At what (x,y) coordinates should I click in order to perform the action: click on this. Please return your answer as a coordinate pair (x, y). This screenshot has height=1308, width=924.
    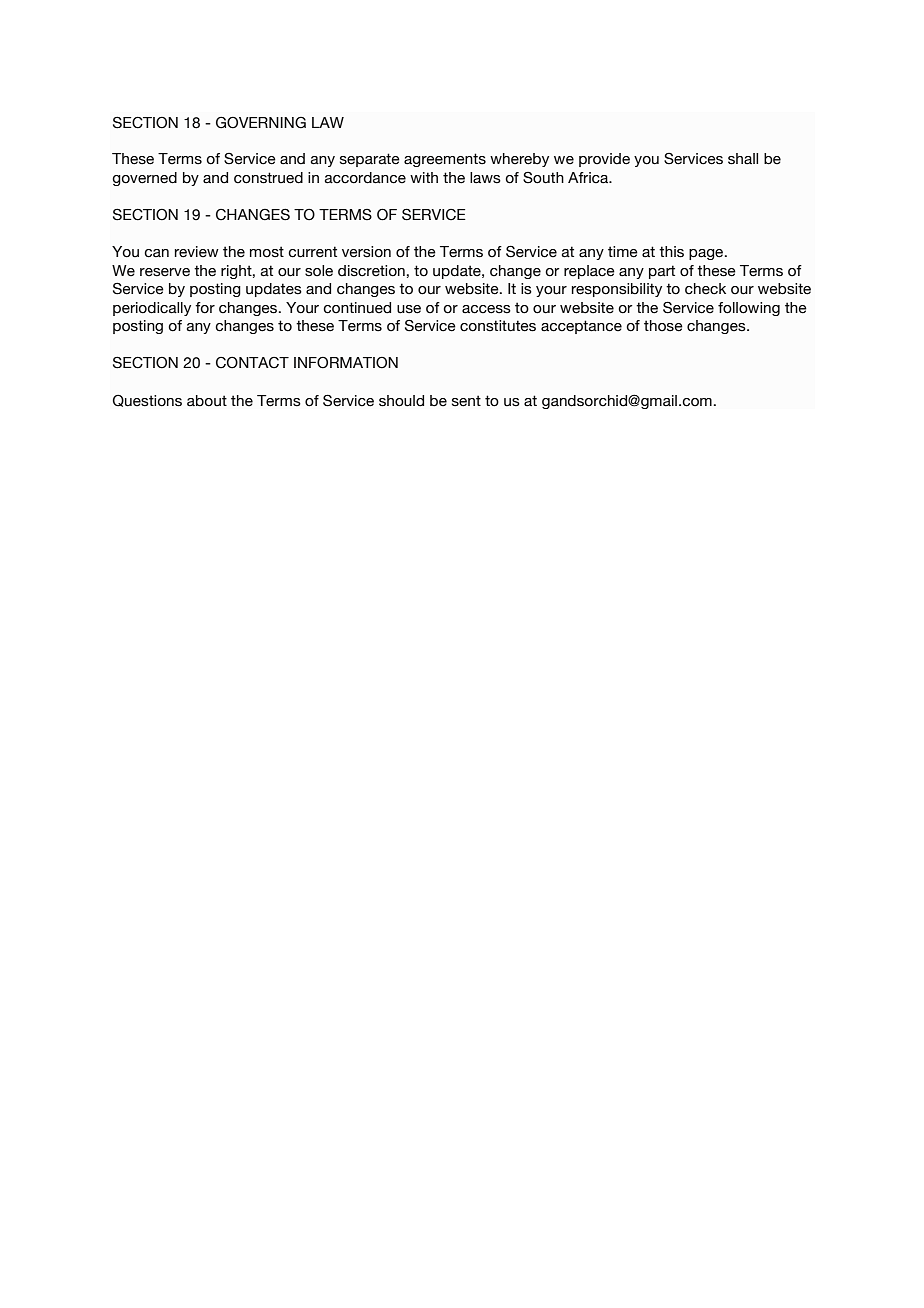
    Looking at the image, I should click on (671, 252).
